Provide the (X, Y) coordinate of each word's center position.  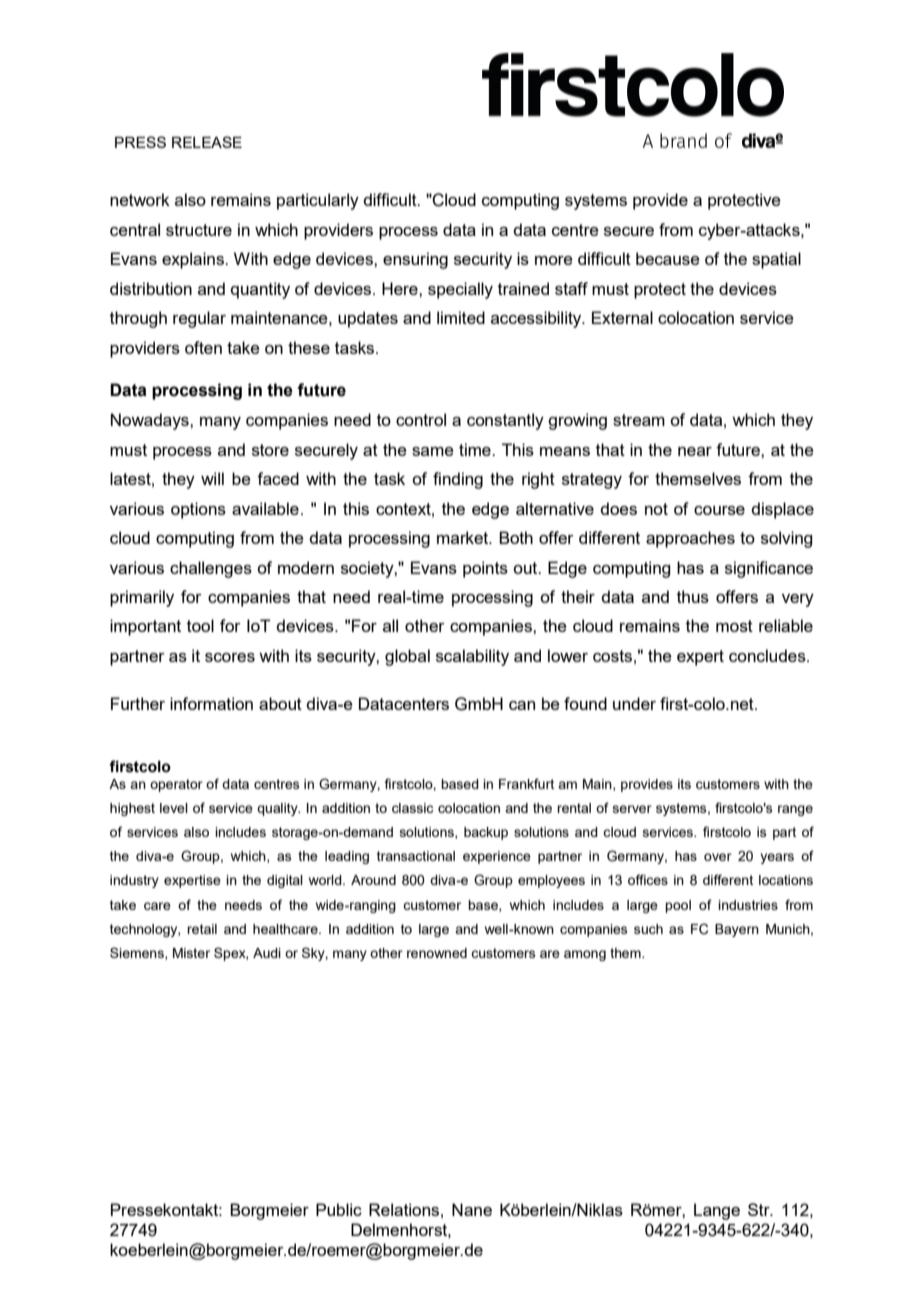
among (585, 955)
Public (339, 1209)
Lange (717, 1211)
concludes (768, 655)
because (668, 258)
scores (230, 657)
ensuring (415, 260)
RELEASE (207, 142)
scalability (472, 657)
